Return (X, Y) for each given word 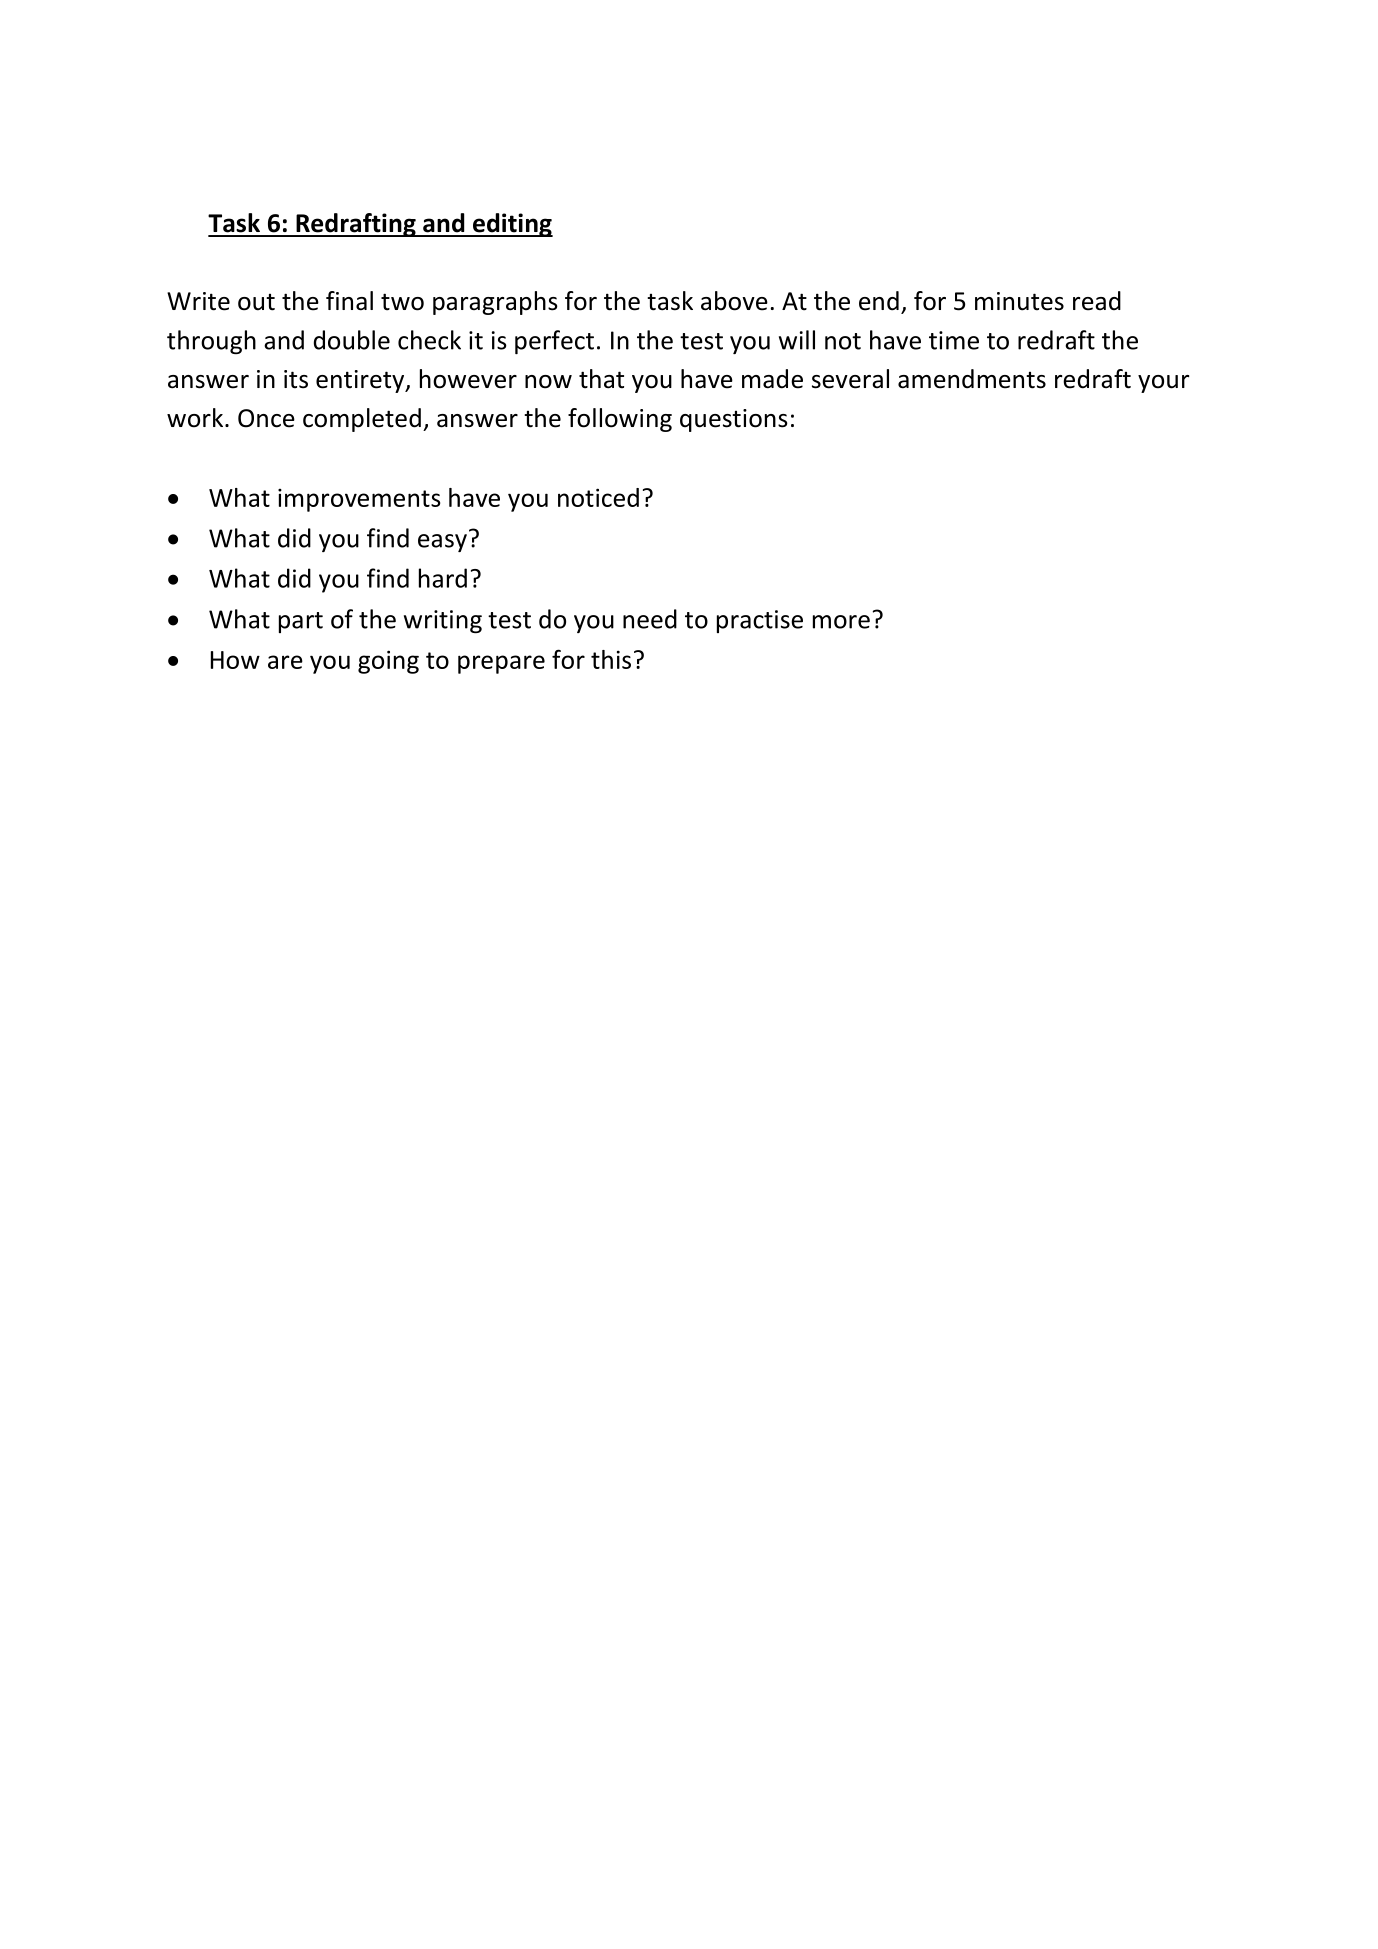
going (388, 662)
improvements (359, 500)
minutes (1019, 301)
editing (512, 225)
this (611, 659)
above (734, 301)
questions (734, 420)
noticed (598, 497)
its (296, 379)
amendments (972, 379)
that (601, 379)
